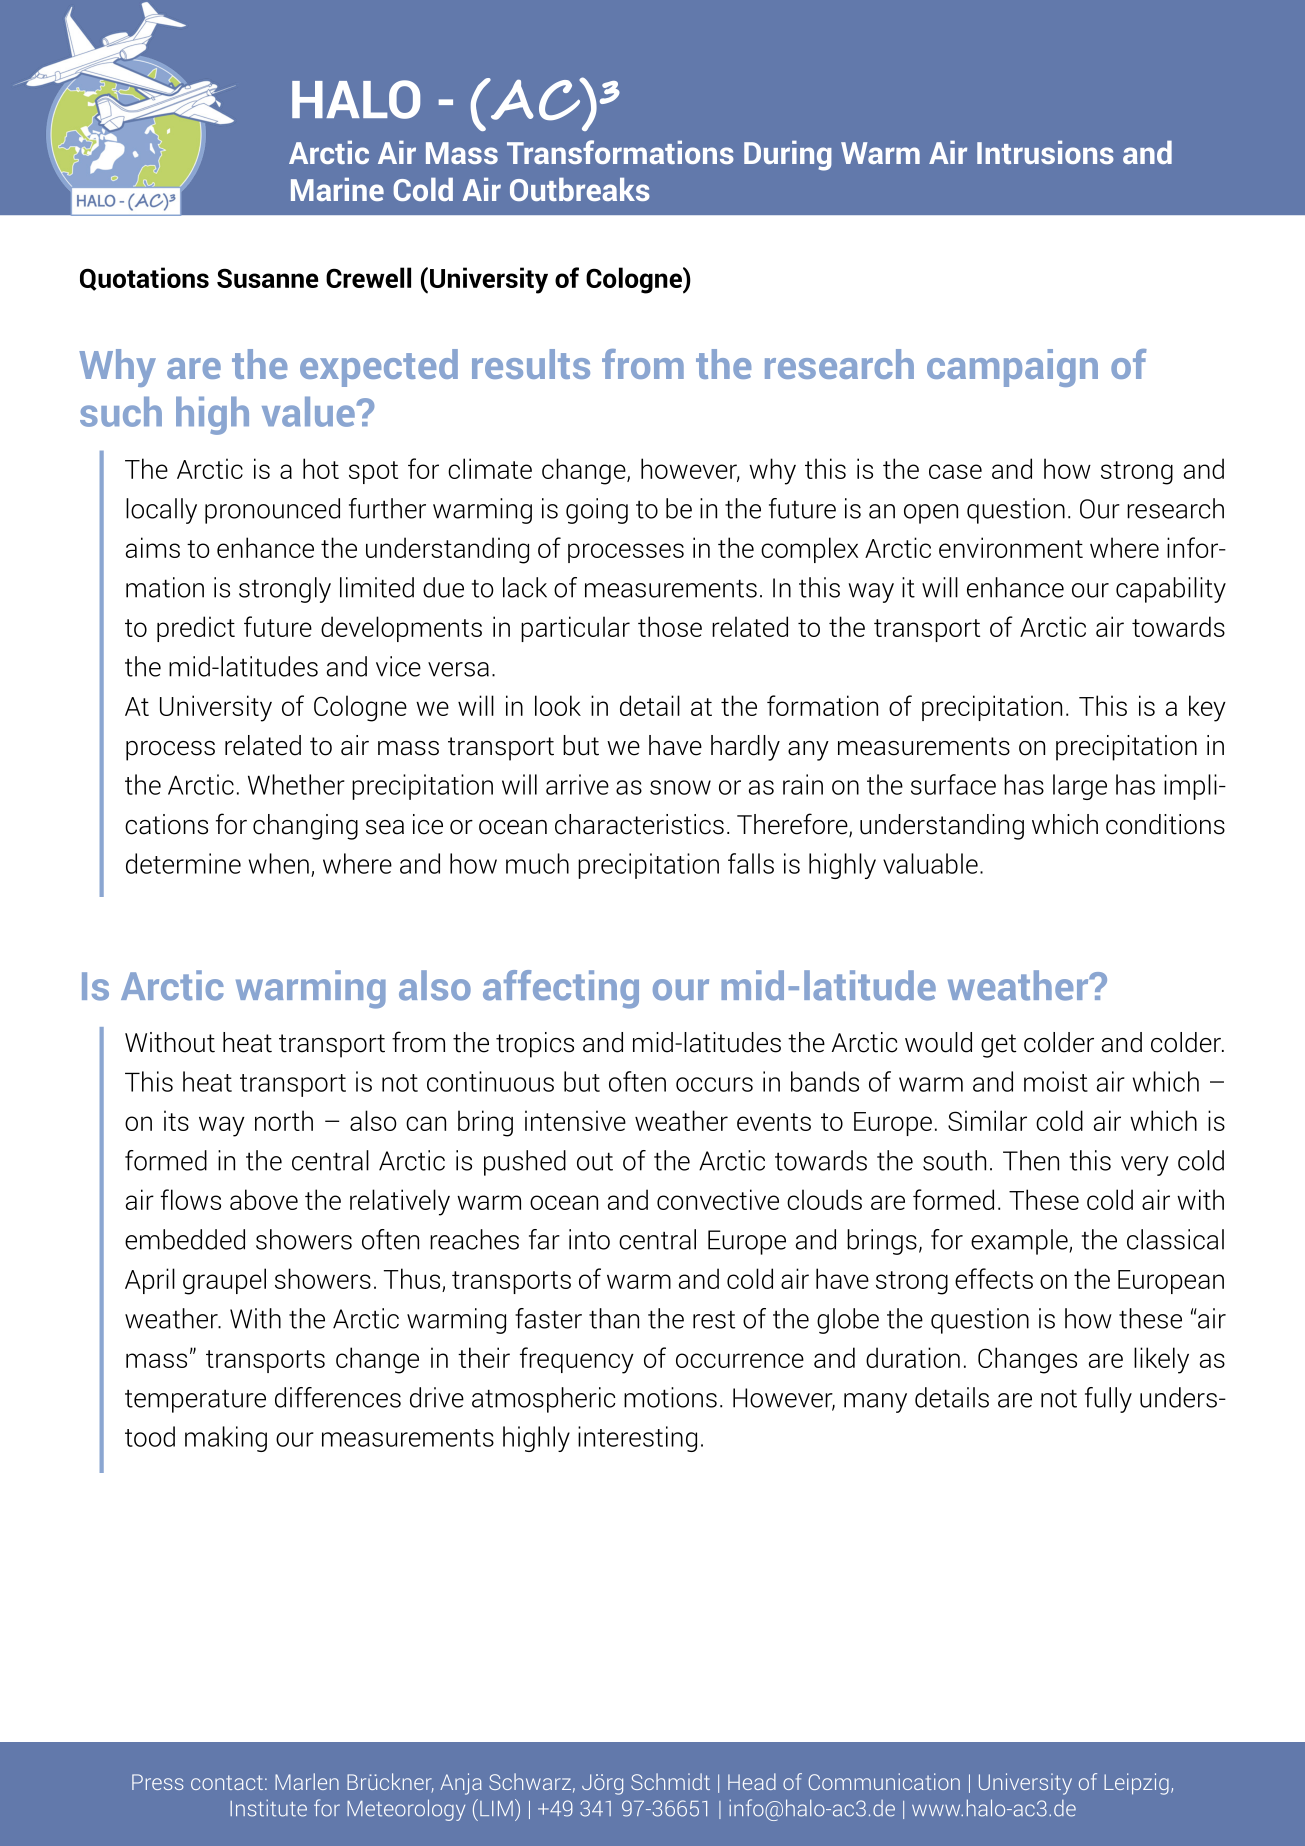 The width and height of the screenshot is (1305, 1846). What do you see at coordinates (589, 1239) in the screenshot?
I see `into` at bounding box center [589, 1239].
